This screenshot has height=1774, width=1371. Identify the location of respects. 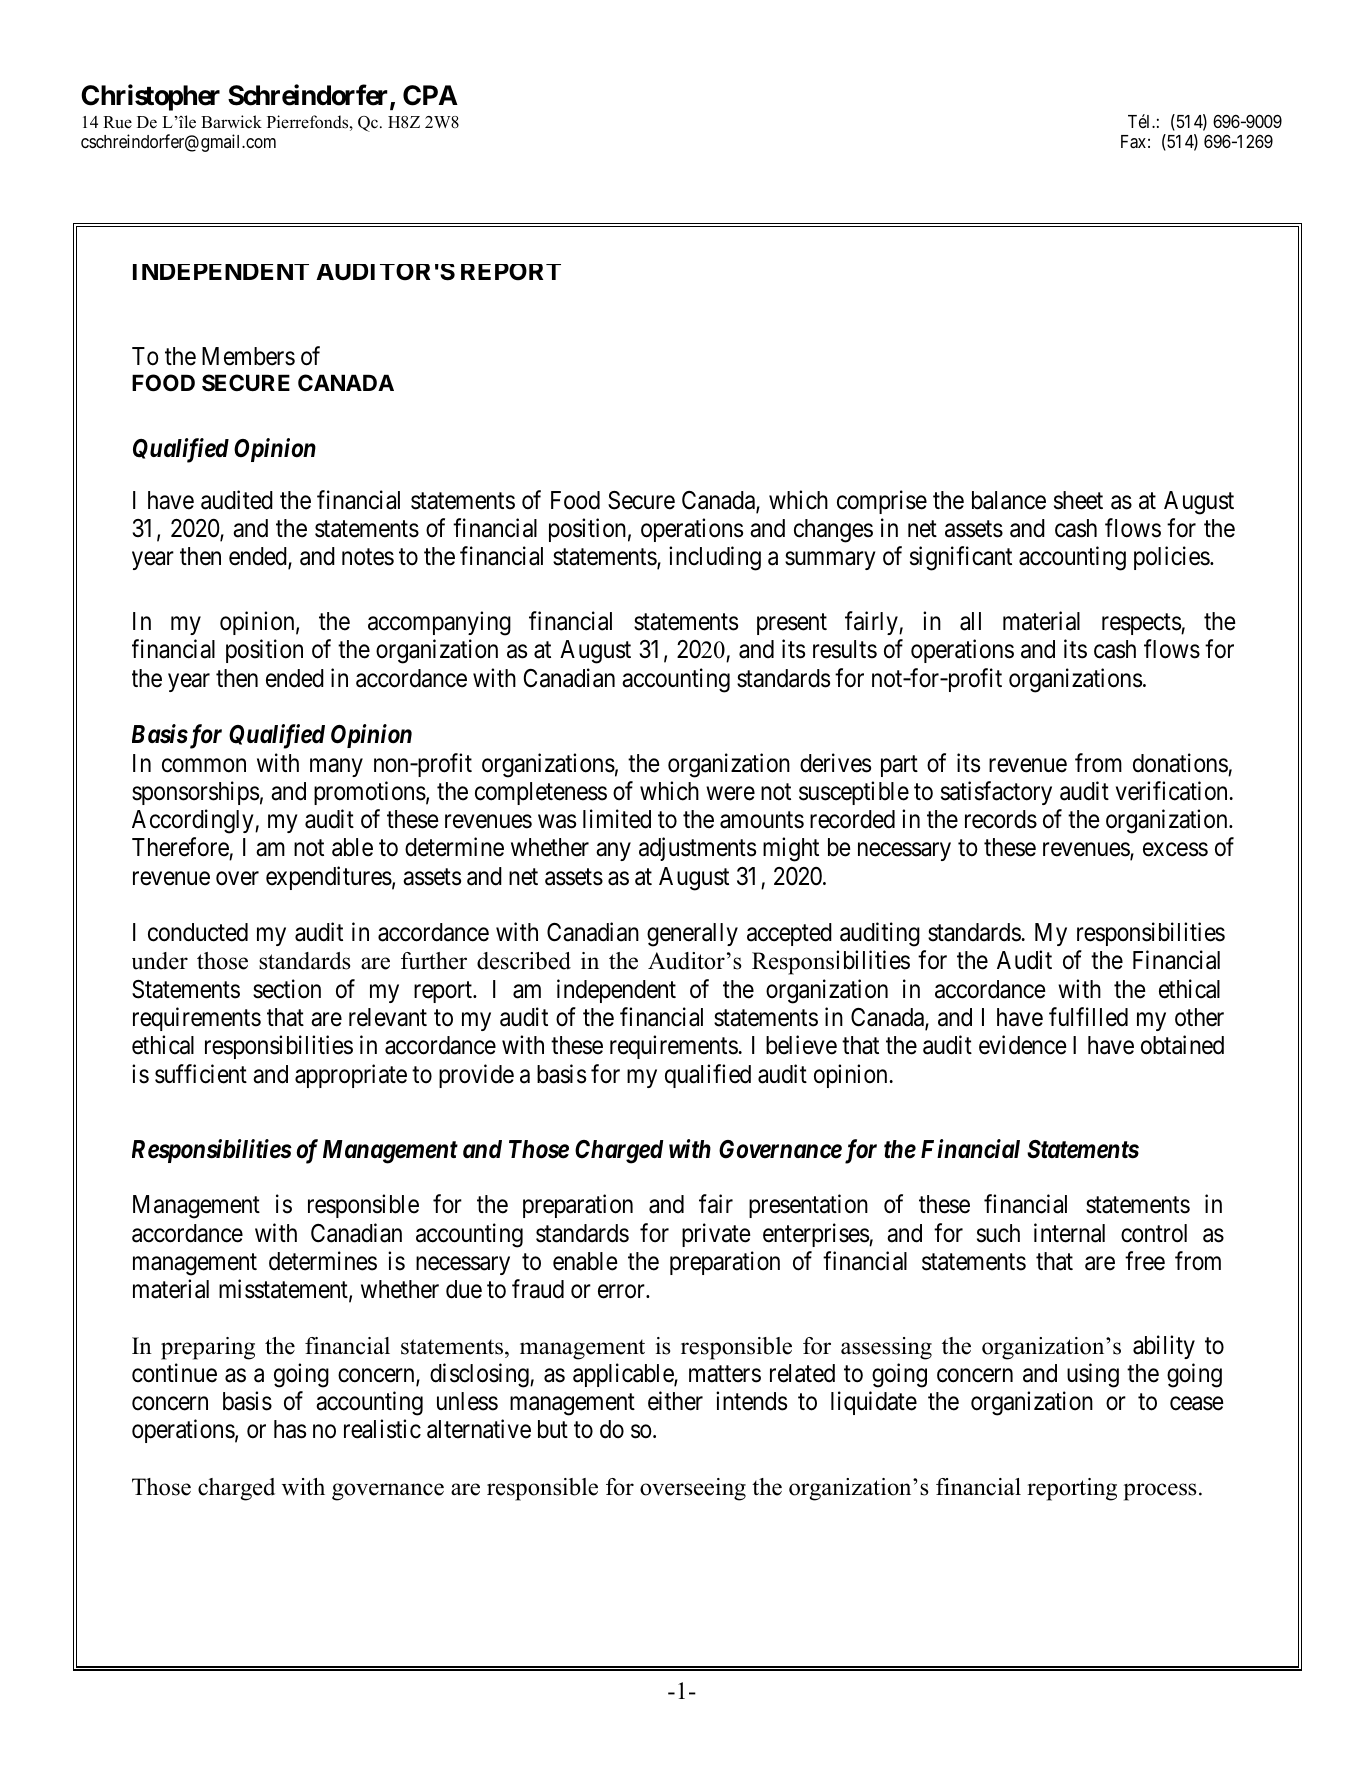
(1142, 624).
